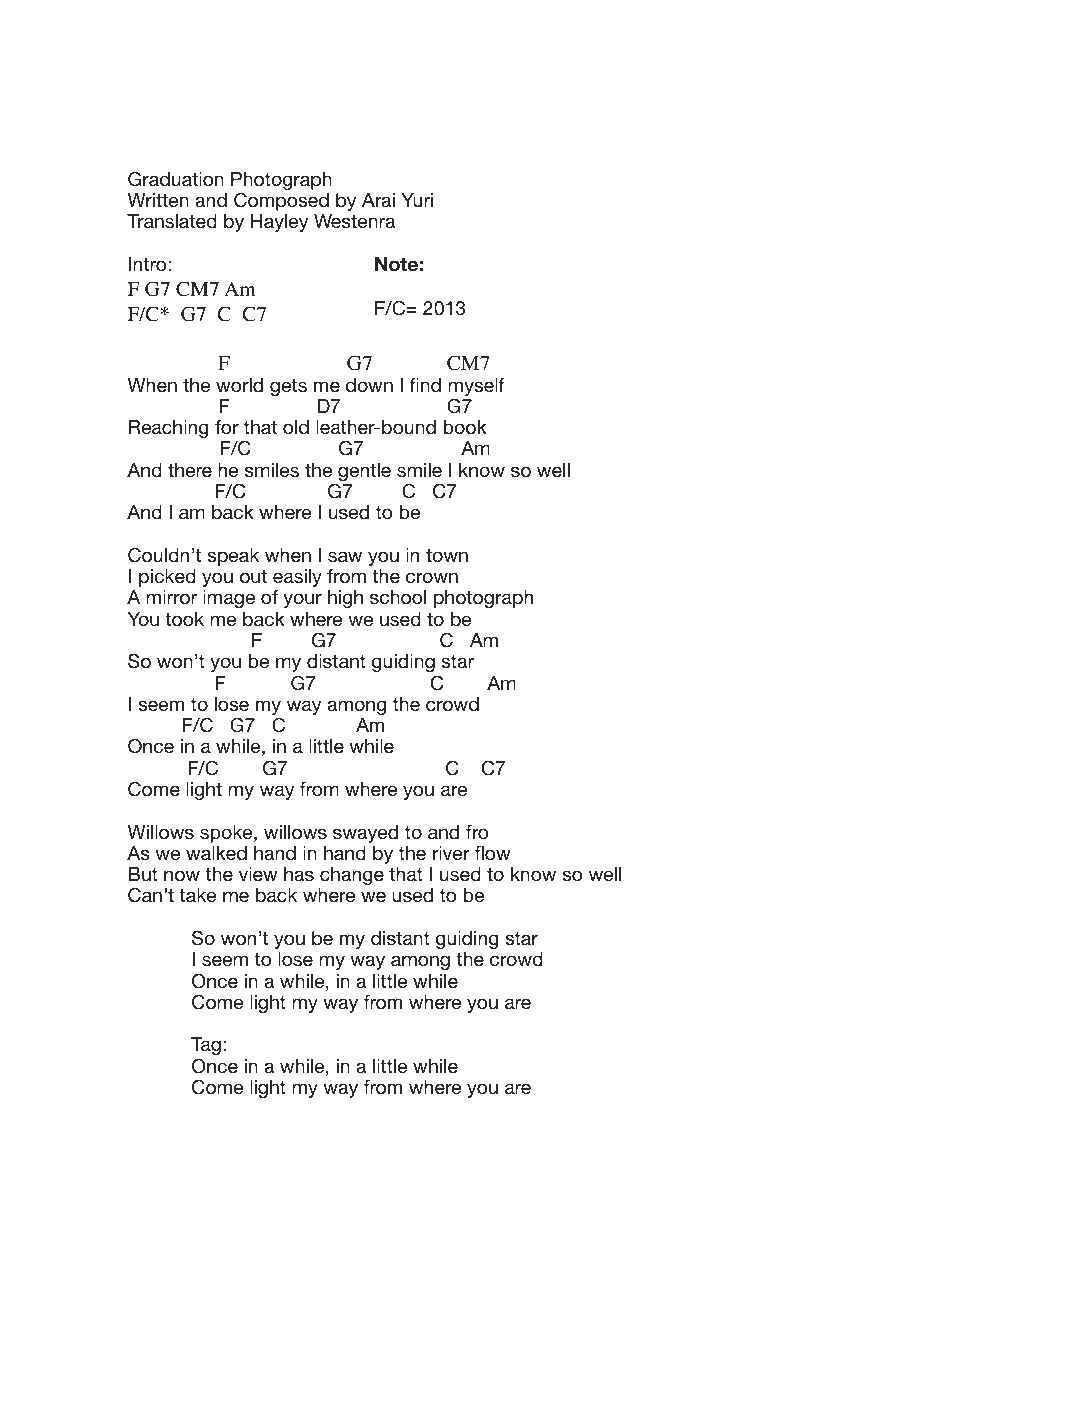  Describe the element at coordinates (465, 427) in the page. I see `book` at that location.
